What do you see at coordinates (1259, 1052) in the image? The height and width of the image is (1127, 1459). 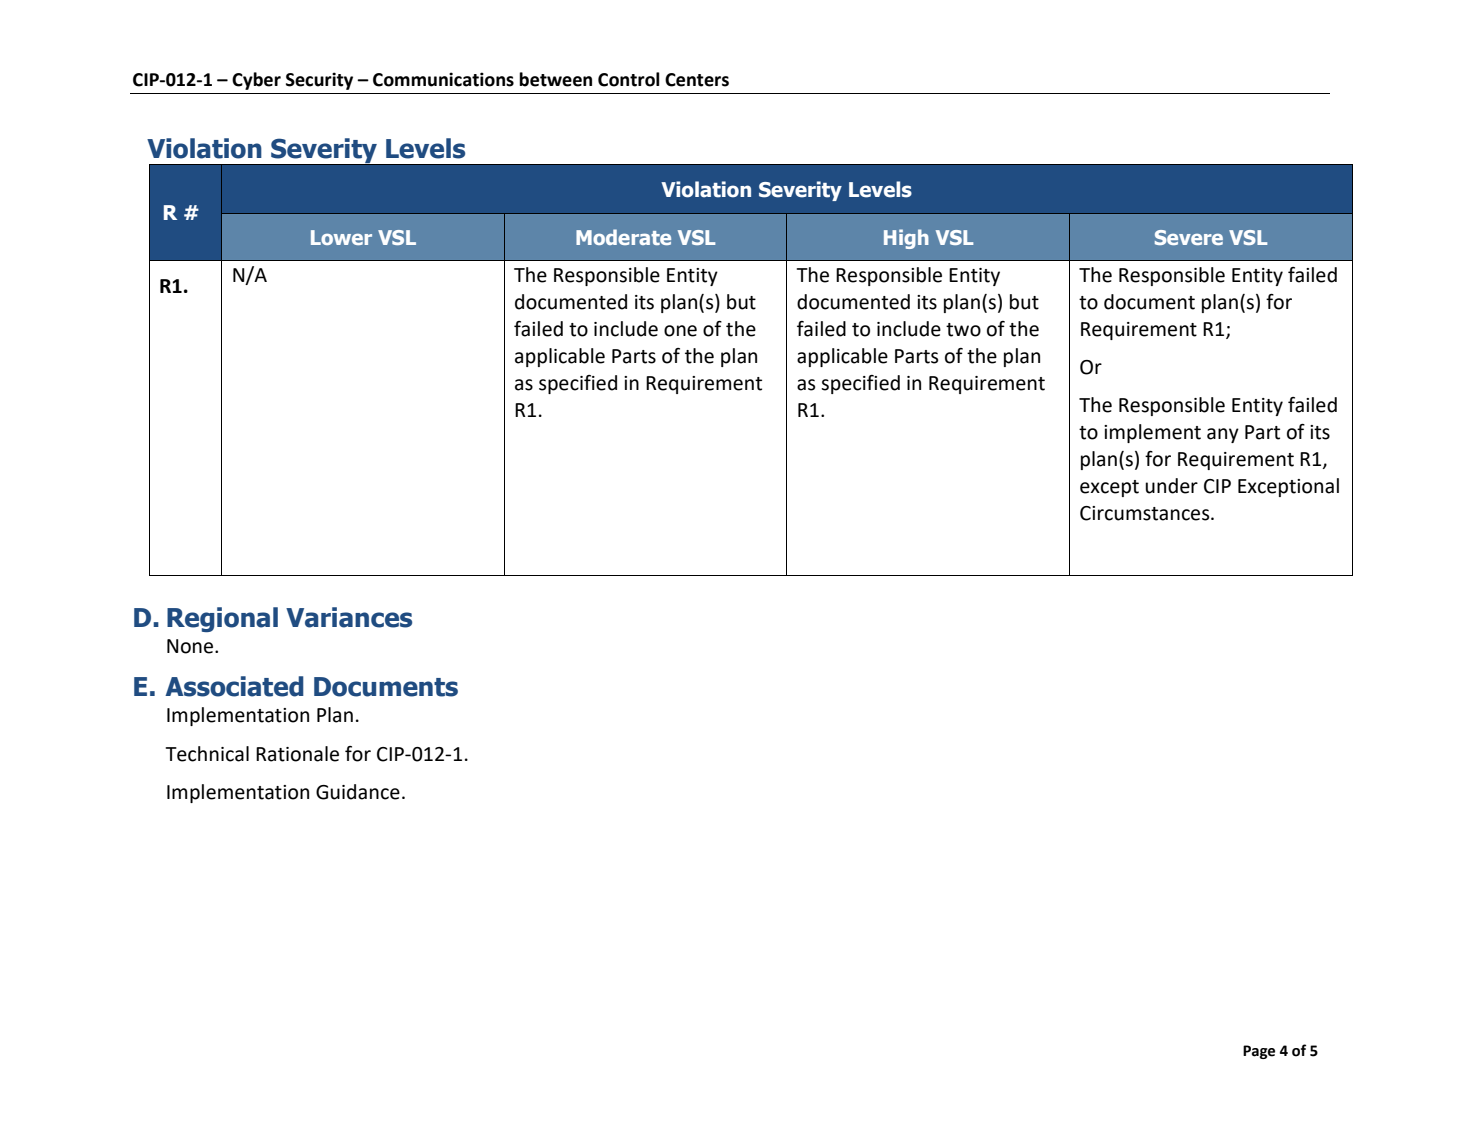 I see `Page` at bounding box center [1259, 1052].
